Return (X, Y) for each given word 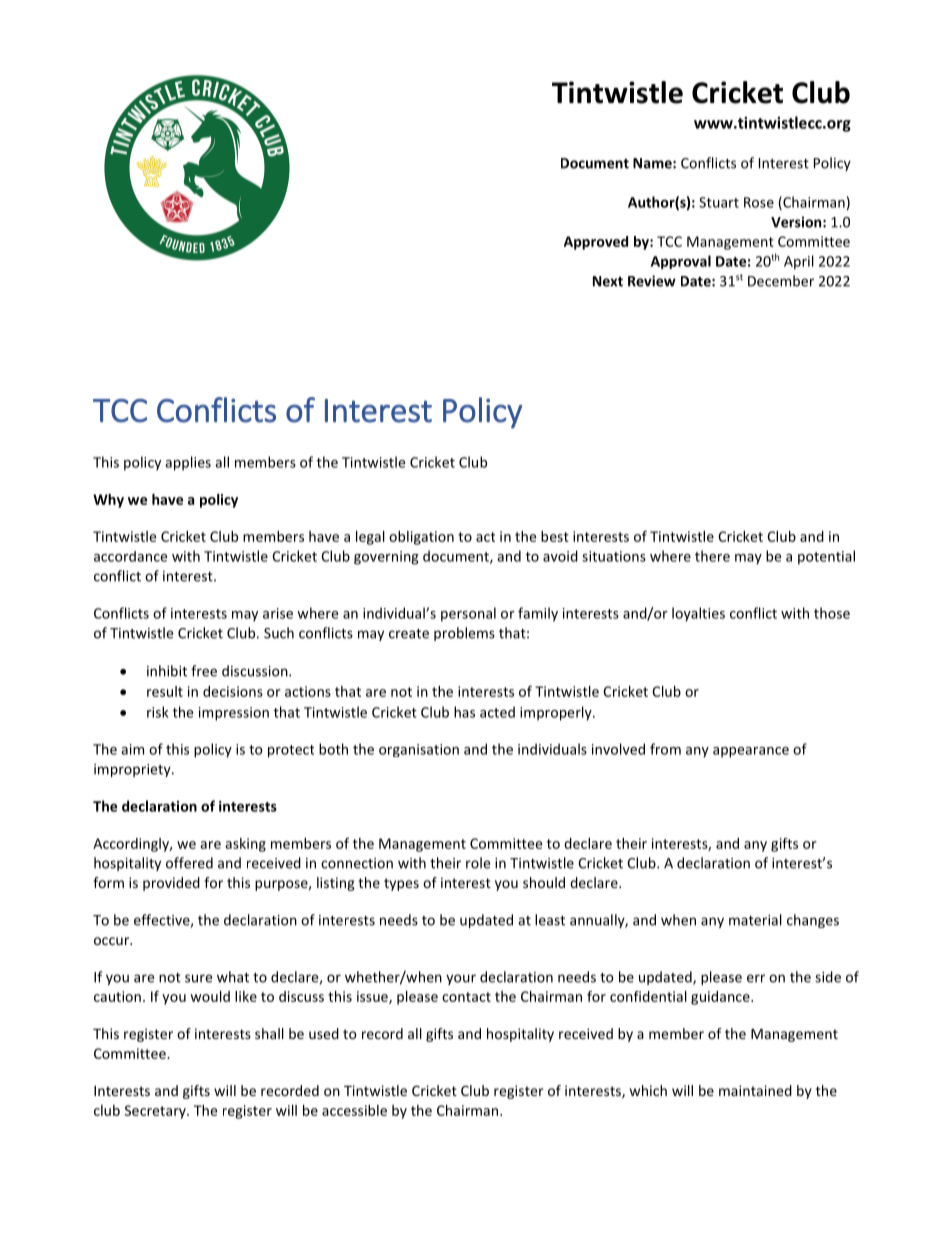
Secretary (156, 1112)
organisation (419, 750)
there (712, 556)
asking (245, 845)
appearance (751, 752)
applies (188, 463)
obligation (421, 538)
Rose (759, 202)
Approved (596, 243)
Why (108, 501)
